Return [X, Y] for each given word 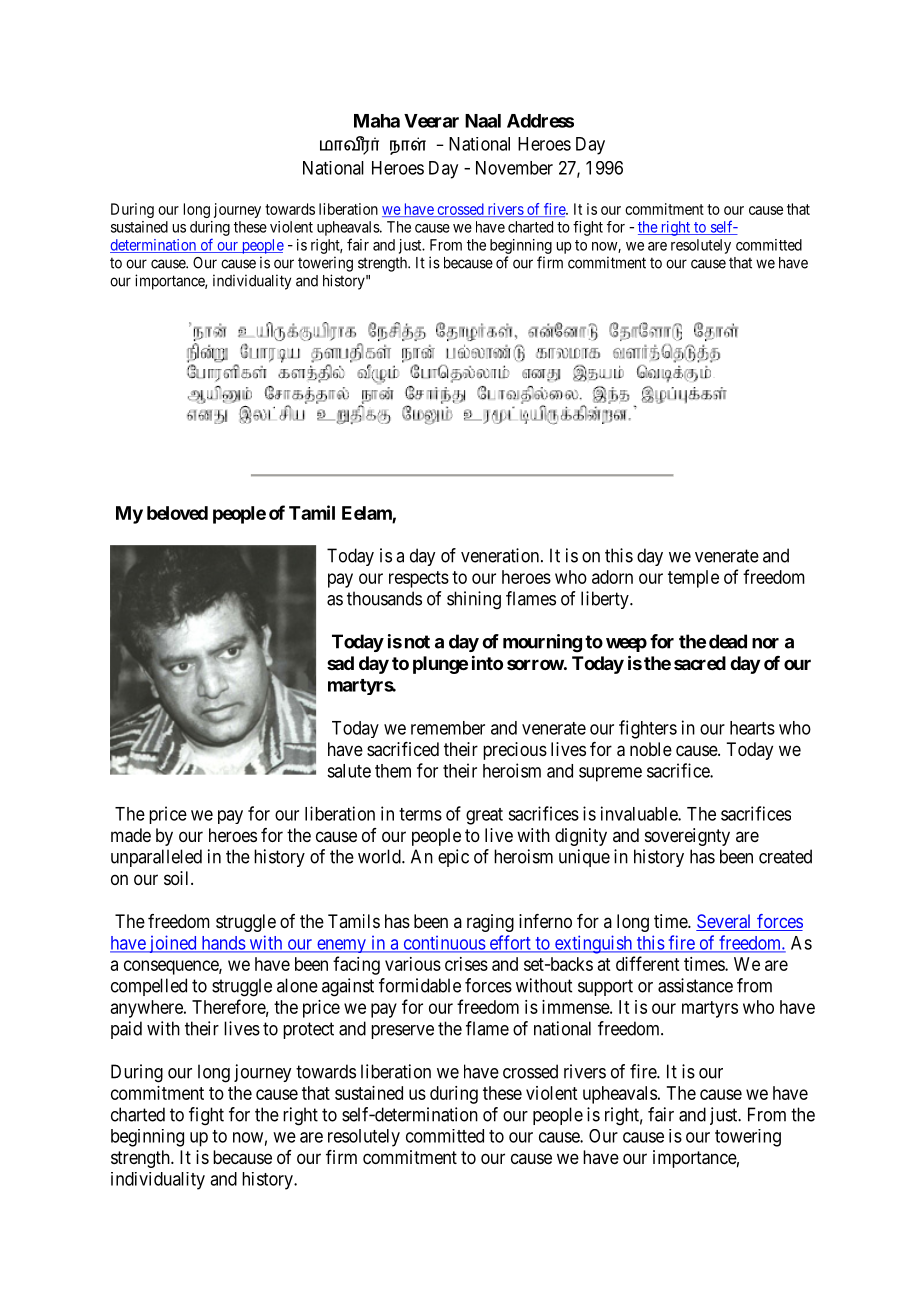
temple [693, 579]
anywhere [148, 1009]
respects [419, 579]
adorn [612, 577]
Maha [377, 121]
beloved [177, 513]
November [514, 168]
